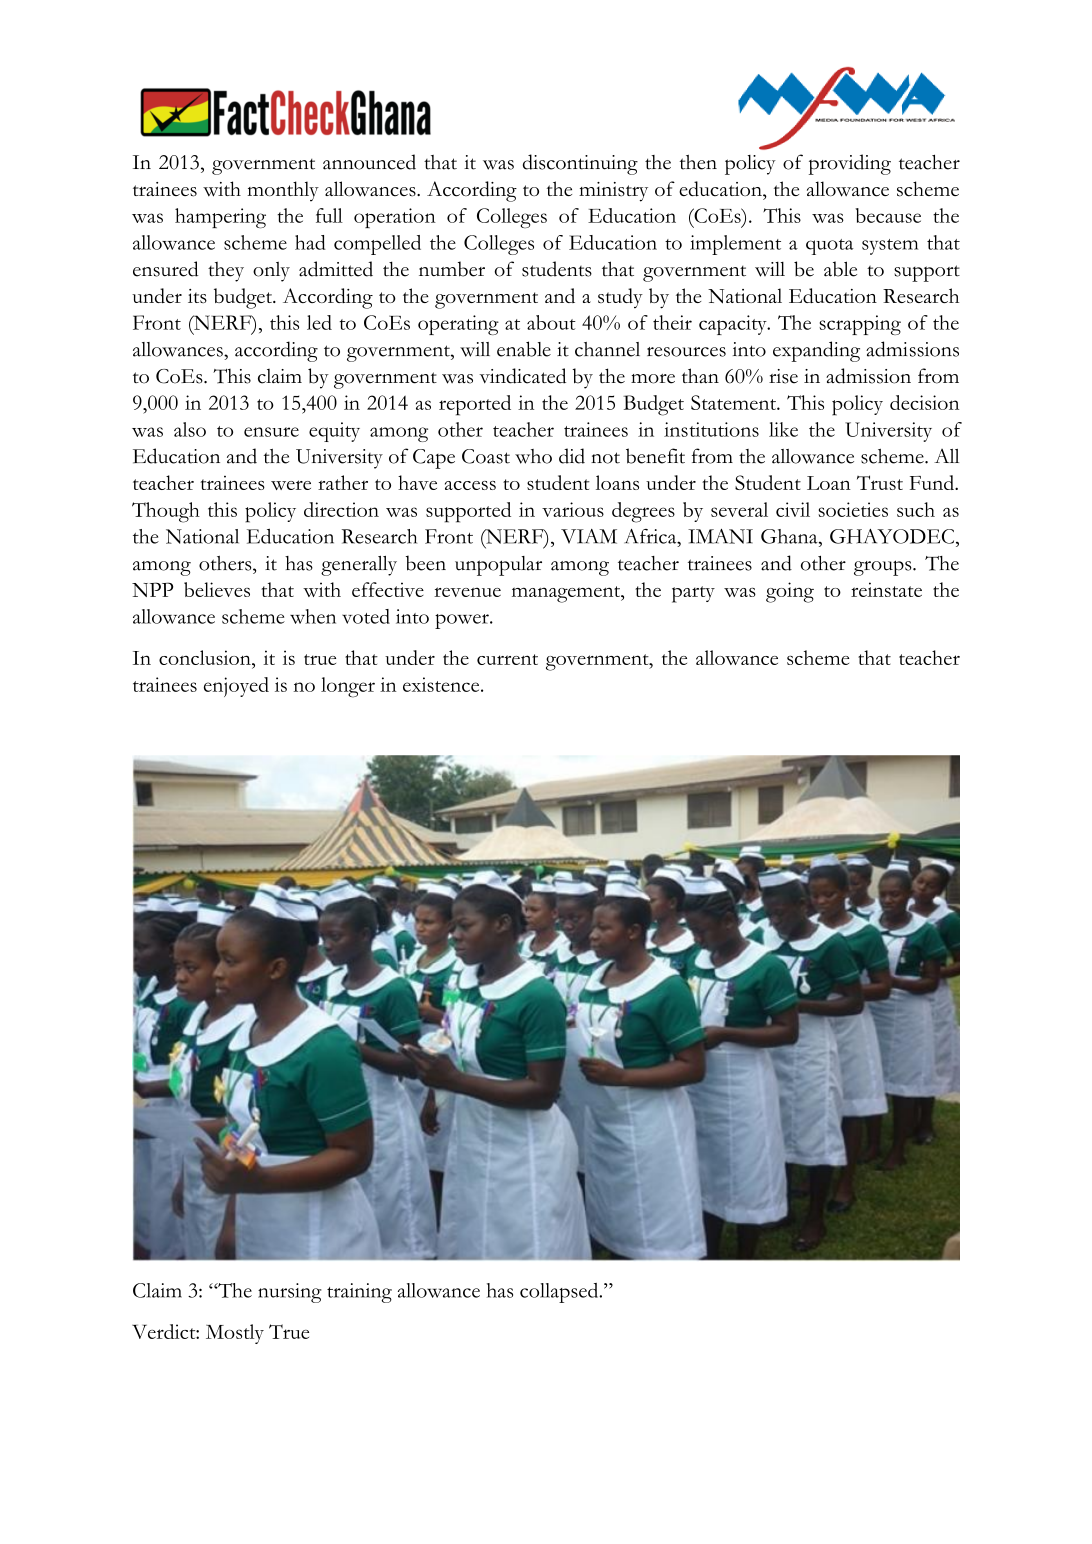 The image size is (1092, 1544). Describe the element at coordinates (880, 482) in the document. I see `Trust` at that location.
